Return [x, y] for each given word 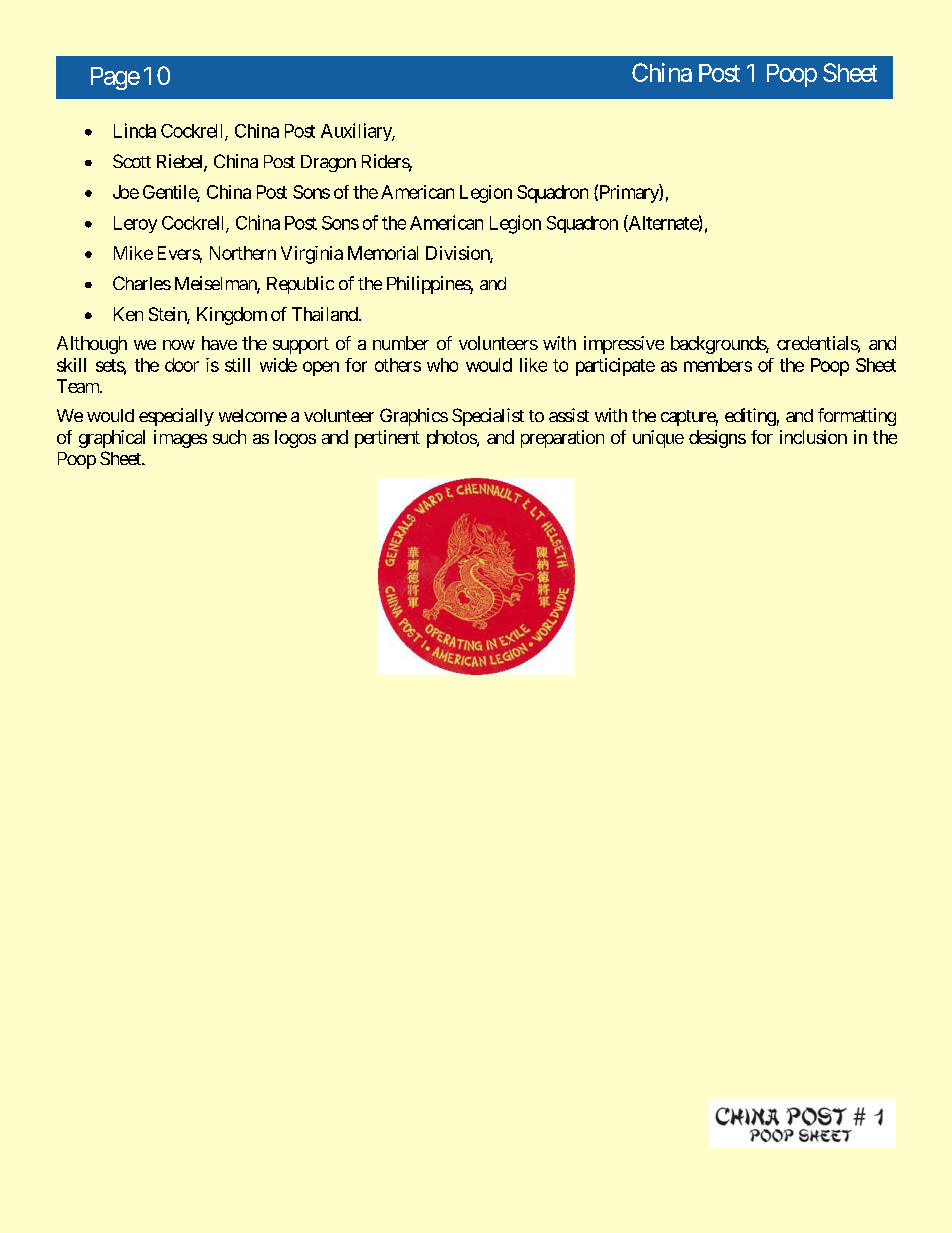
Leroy [135, 224]
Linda [135, 130]
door [182, 365]
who [442, 365]
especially [176, 417]
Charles [142, 283]
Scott [132, 161]
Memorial [383, 253]
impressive [624, 345]
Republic [300, 285]
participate [615, 367]
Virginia [312, 255]
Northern [243, 253]
